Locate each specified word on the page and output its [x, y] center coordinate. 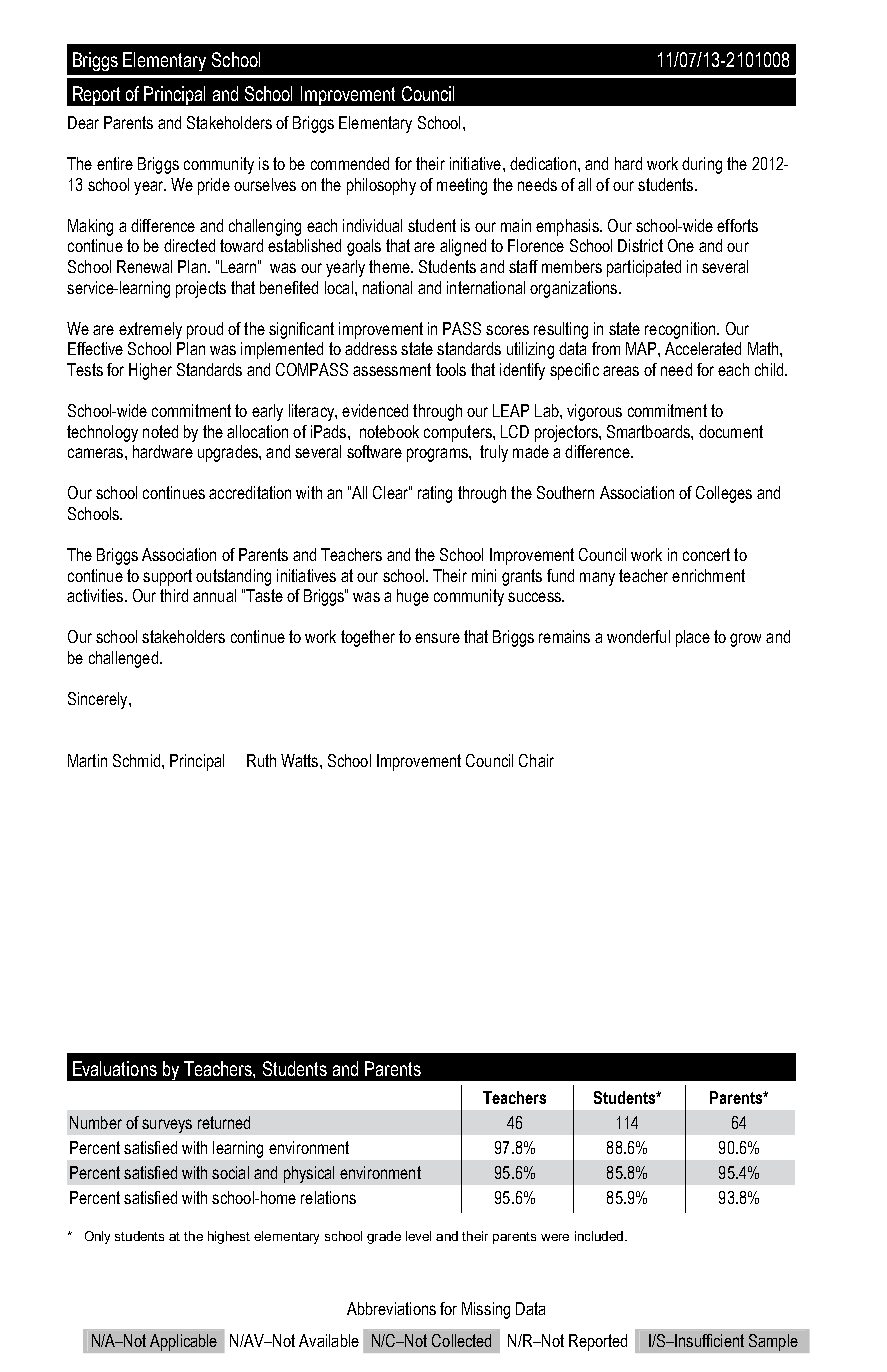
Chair [536, 760]
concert [706, 554]
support [167, 577]
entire [115, 163]
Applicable [183, 1342]
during [702, 165]
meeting [462, 186]
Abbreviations [391, 1308]
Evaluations [115, 1068]
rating [435, 494]
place [693, 638]
